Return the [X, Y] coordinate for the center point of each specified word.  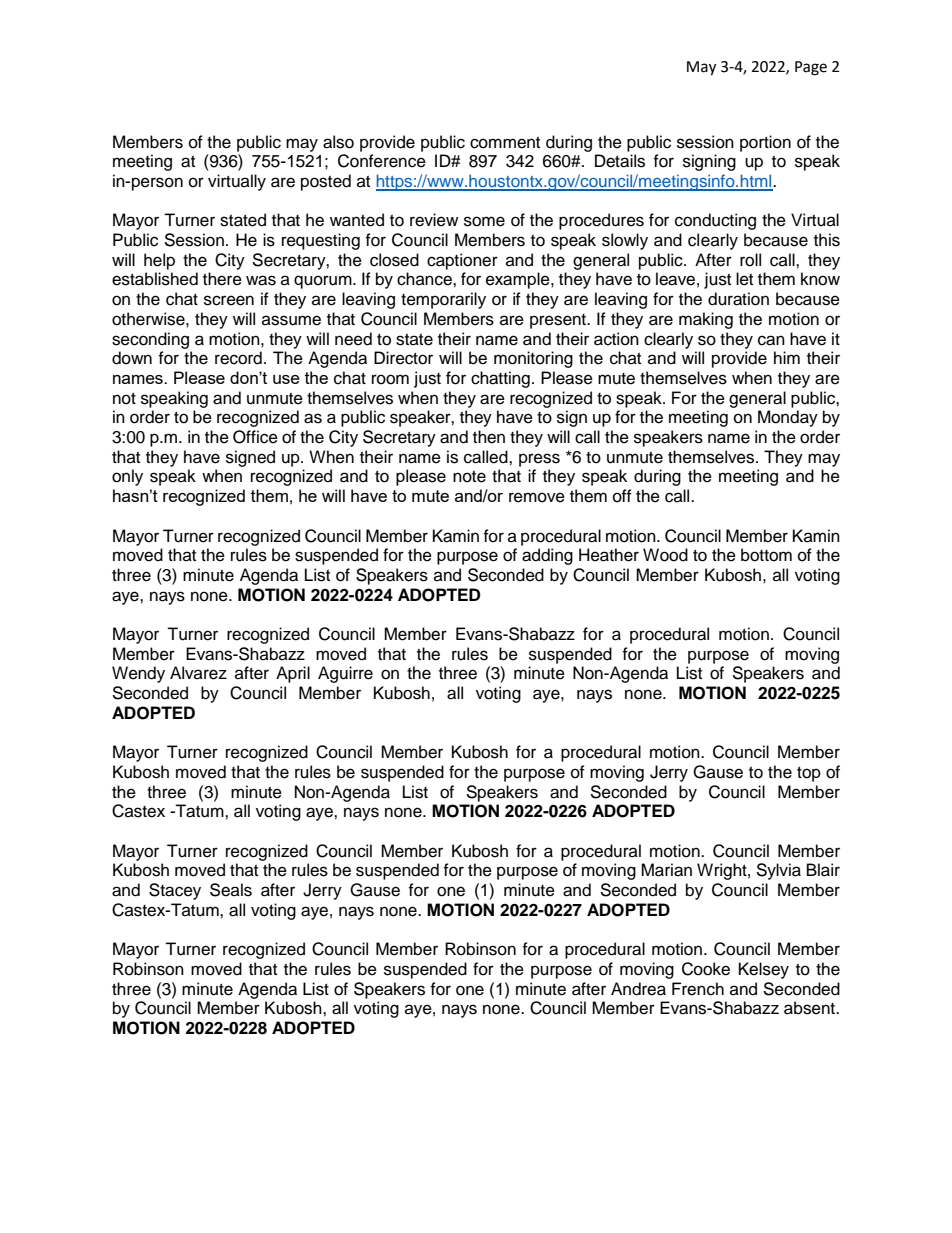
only [127, 477]
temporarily [443, 300]
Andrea [638, 989]
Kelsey [764, 970]
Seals [231, 890]
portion [765, 143]
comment [505, 143]
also [338, 142]
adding [547, 556]
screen [229, 300]
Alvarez [198, 673]
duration [738, 299]
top [809, 774]
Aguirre [345, 674]
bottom [766, 555]
